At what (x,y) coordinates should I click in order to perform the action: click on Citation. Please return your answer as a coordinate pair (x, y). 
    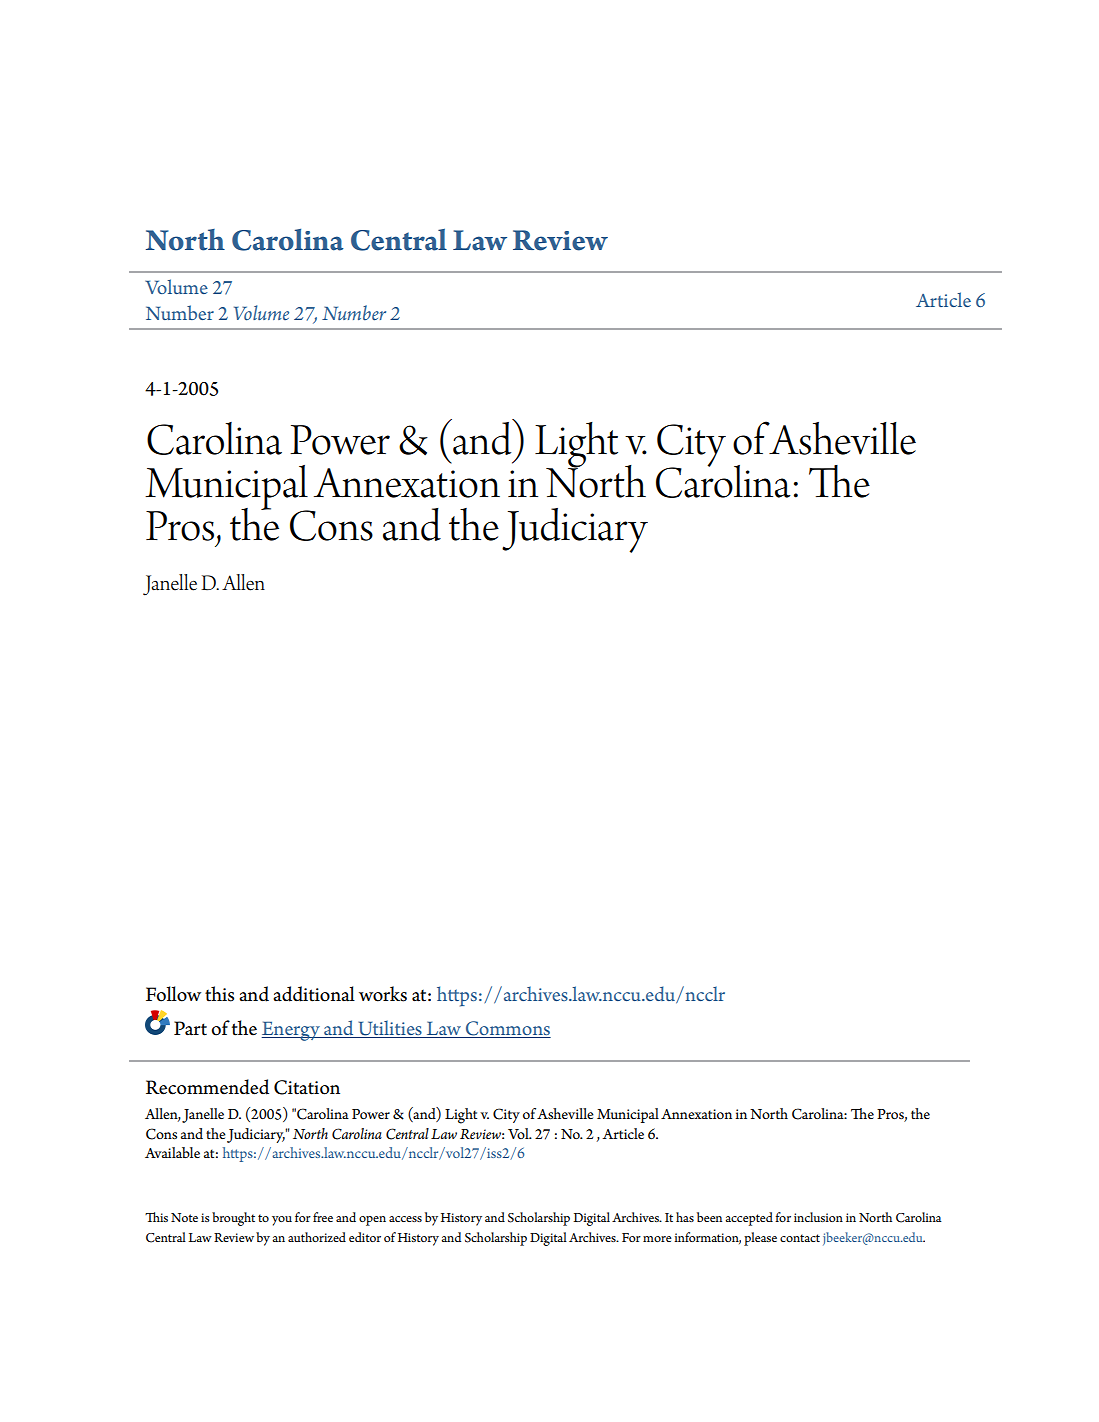
    Looking at the image, I should click on (307, 1087).
